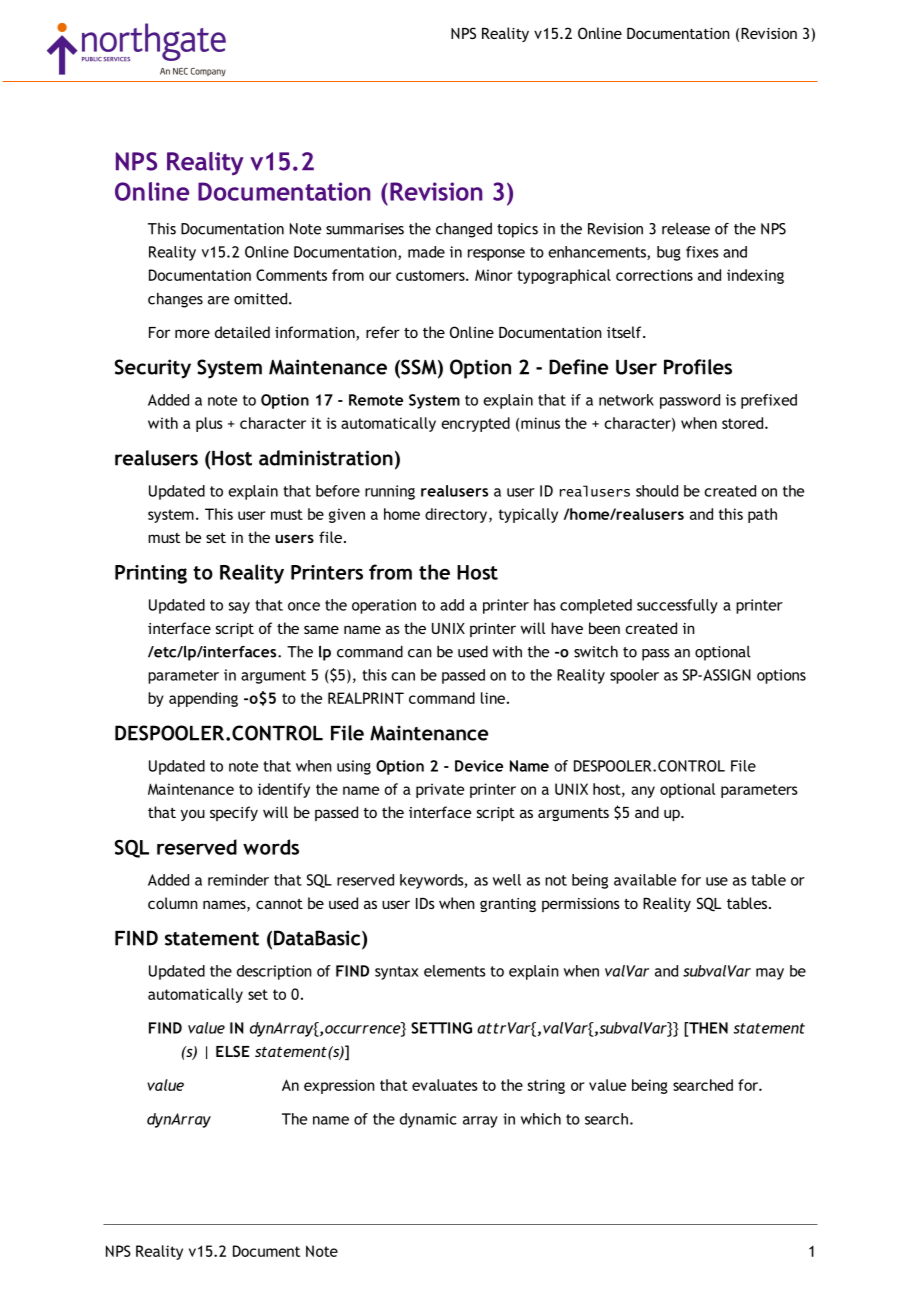 This screenshot has width=924, height=1308. I want to click on granting, so click(508, 905).
